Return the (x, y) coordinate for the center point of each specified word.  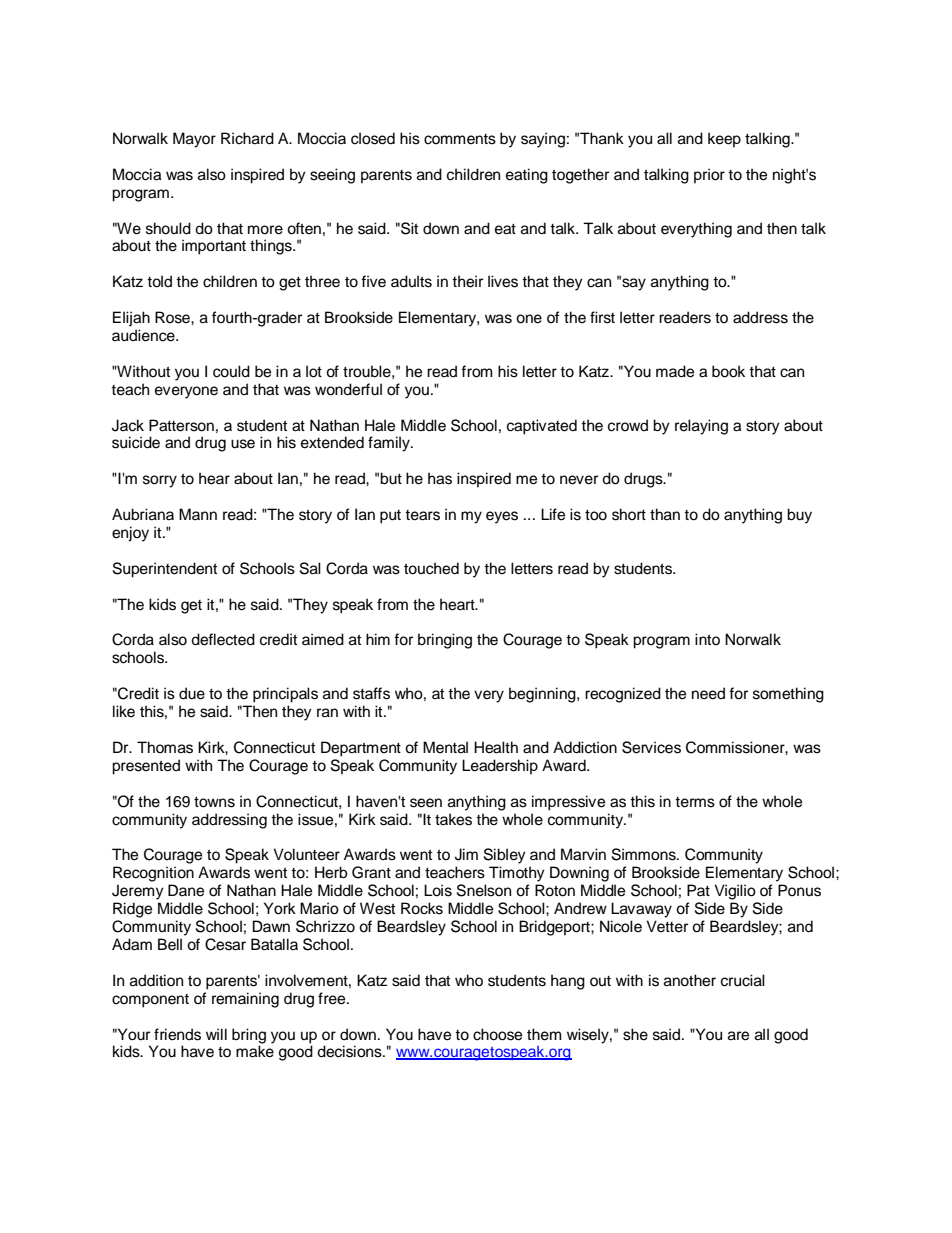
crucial (743, 980)
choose (497, 1034)
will (216, 1034)
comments (460, 139)
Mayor (194, 140)
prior (709, 176)
